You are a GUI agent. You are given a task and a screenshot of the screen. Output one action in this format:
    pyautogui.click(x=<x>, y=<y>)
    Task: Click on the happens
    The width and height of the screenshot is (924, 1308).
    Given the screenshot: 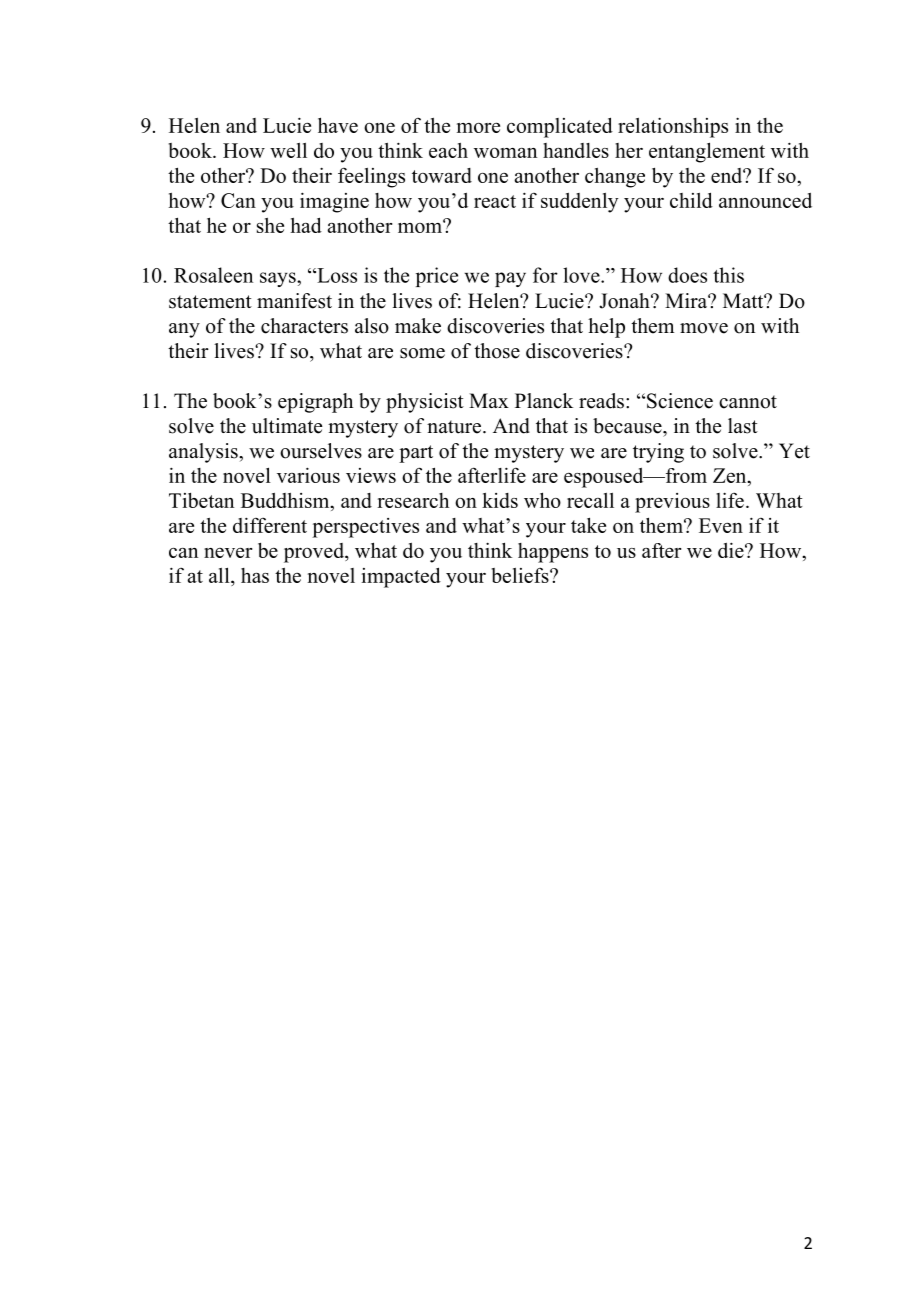 What is the action you would take?
    pyautogui.click(x=553, y=553)
